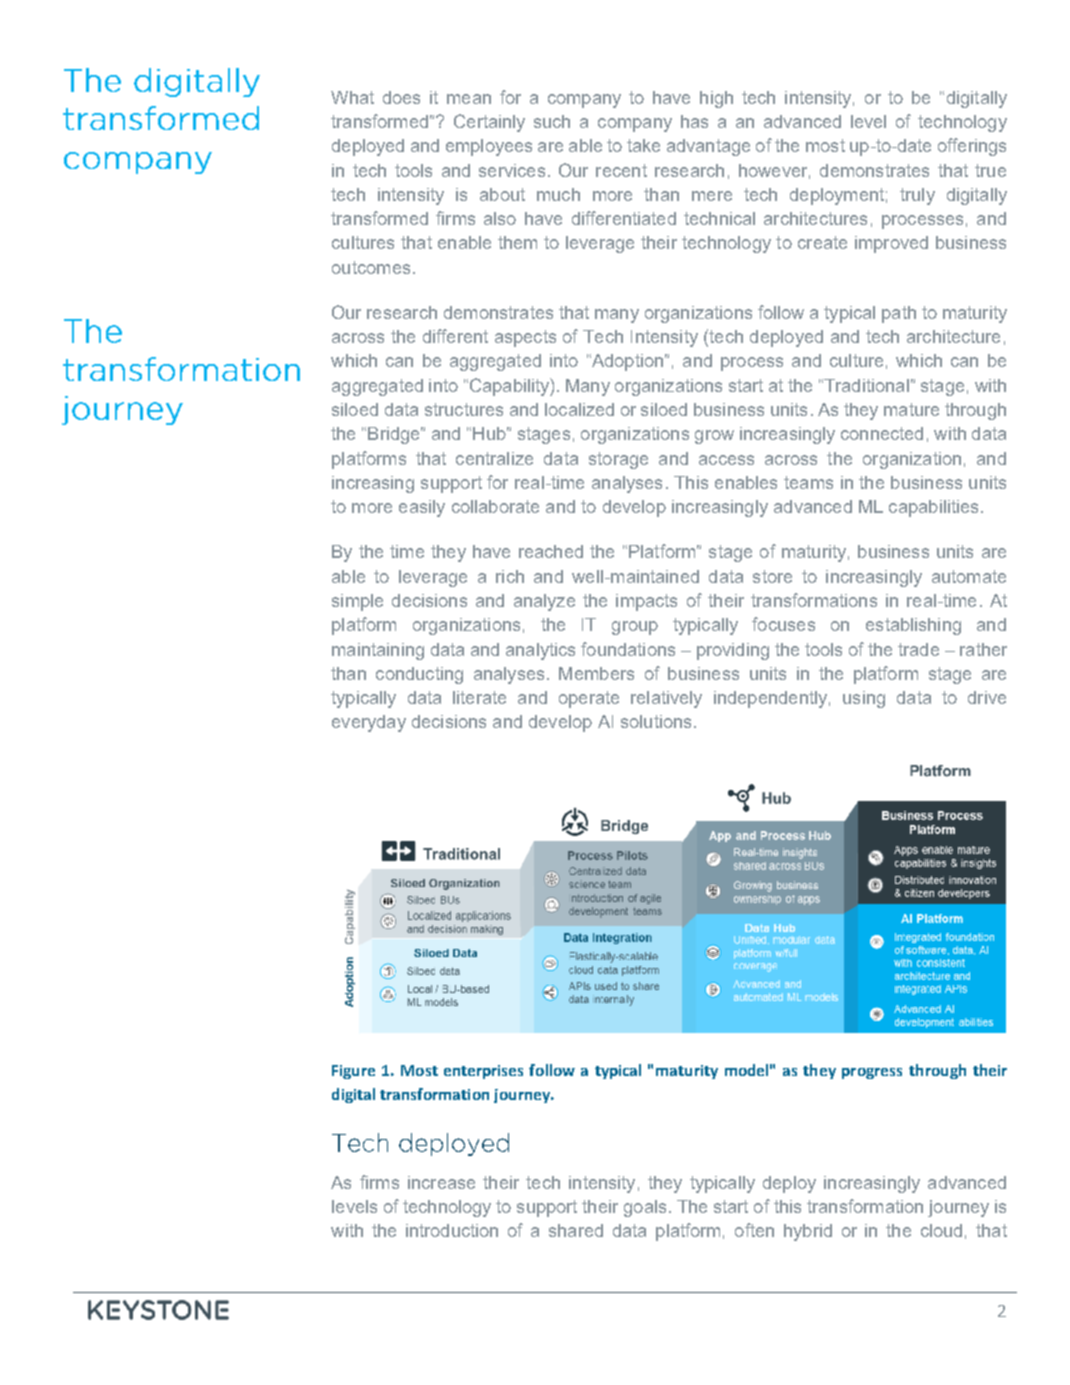  I want to click on relatively, so click(666, 699).
